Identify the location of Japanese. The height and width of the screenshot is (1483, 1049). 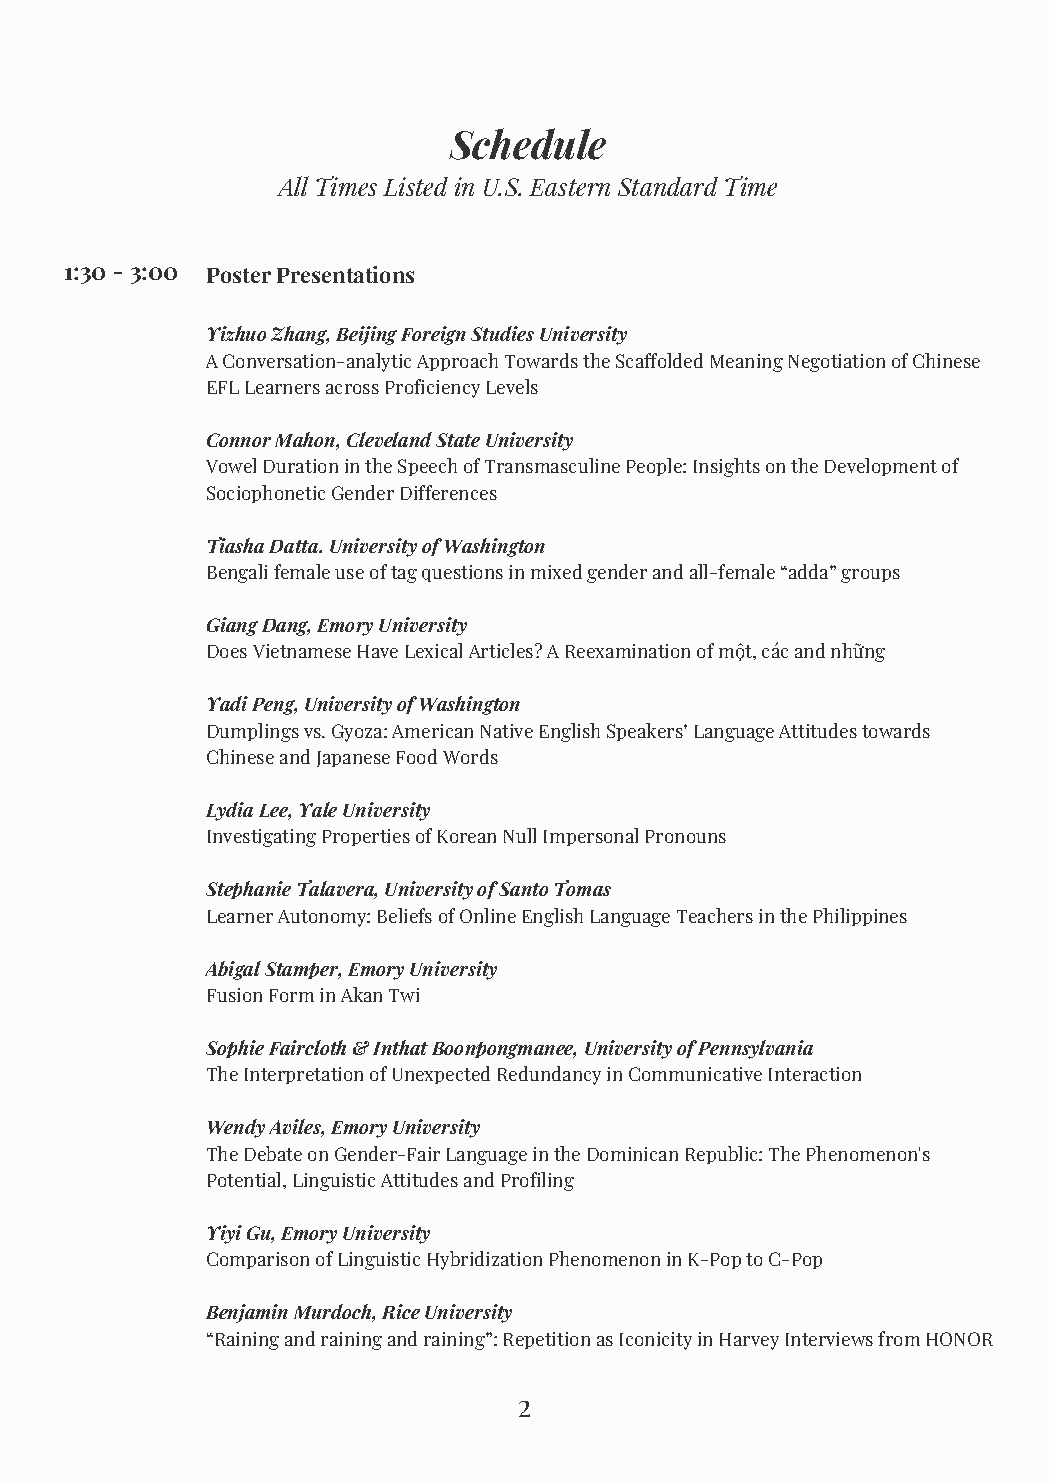
(353, 759).
